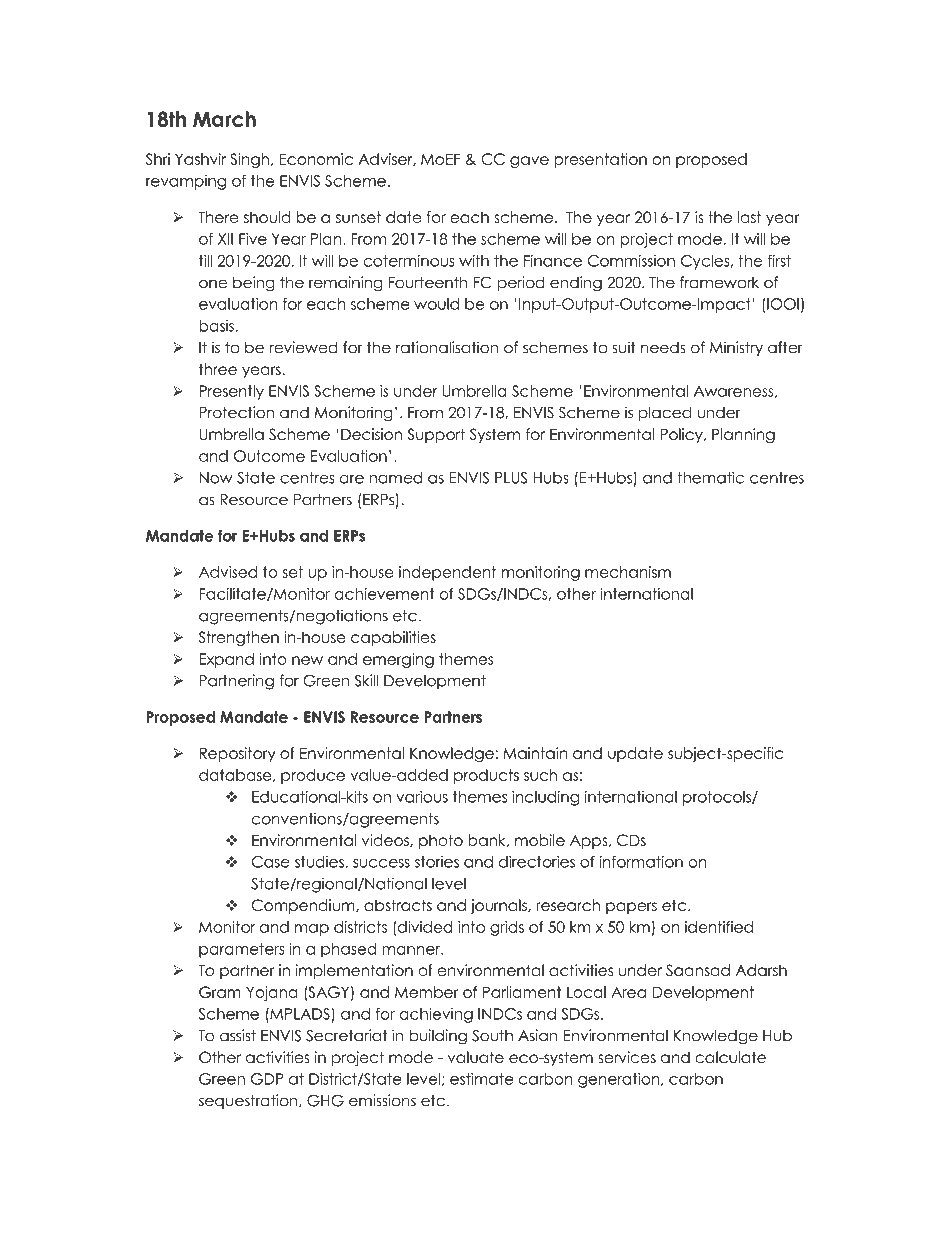 This screenshot has height=1233, width=952. What do you see at coordinates (749, 217) in the screenshot?
I see `last` at bounding box center [749, 217].
